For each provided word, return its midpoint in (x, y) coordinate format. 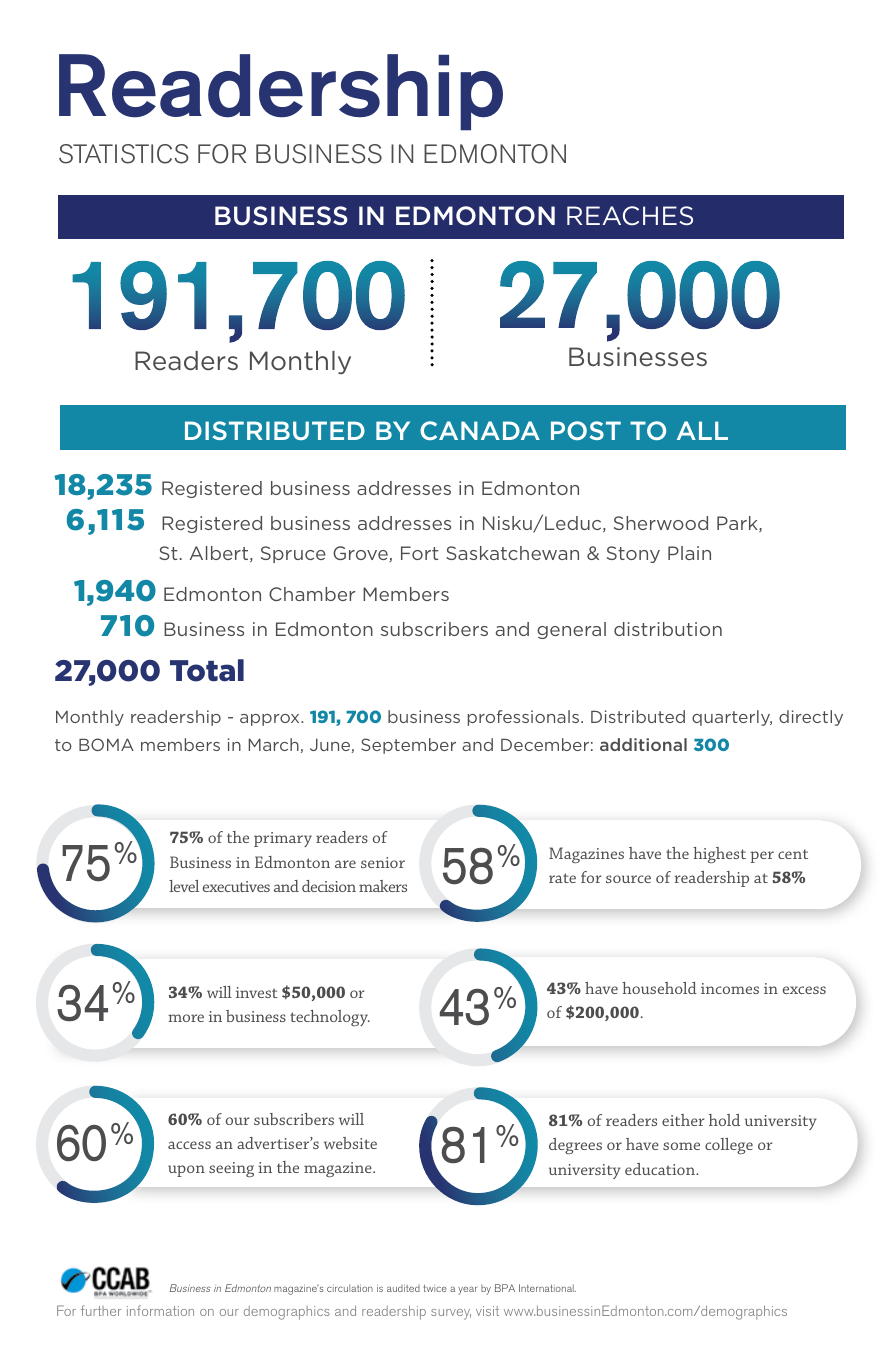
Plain (689, 553)
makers (383, 886)
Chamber (312, 594)
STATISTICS (124, 154)
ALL (702, 430)
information (160, 1310)
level (184, 886)
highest (719, 855)
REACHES (630, 216)
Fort (420, 553)
